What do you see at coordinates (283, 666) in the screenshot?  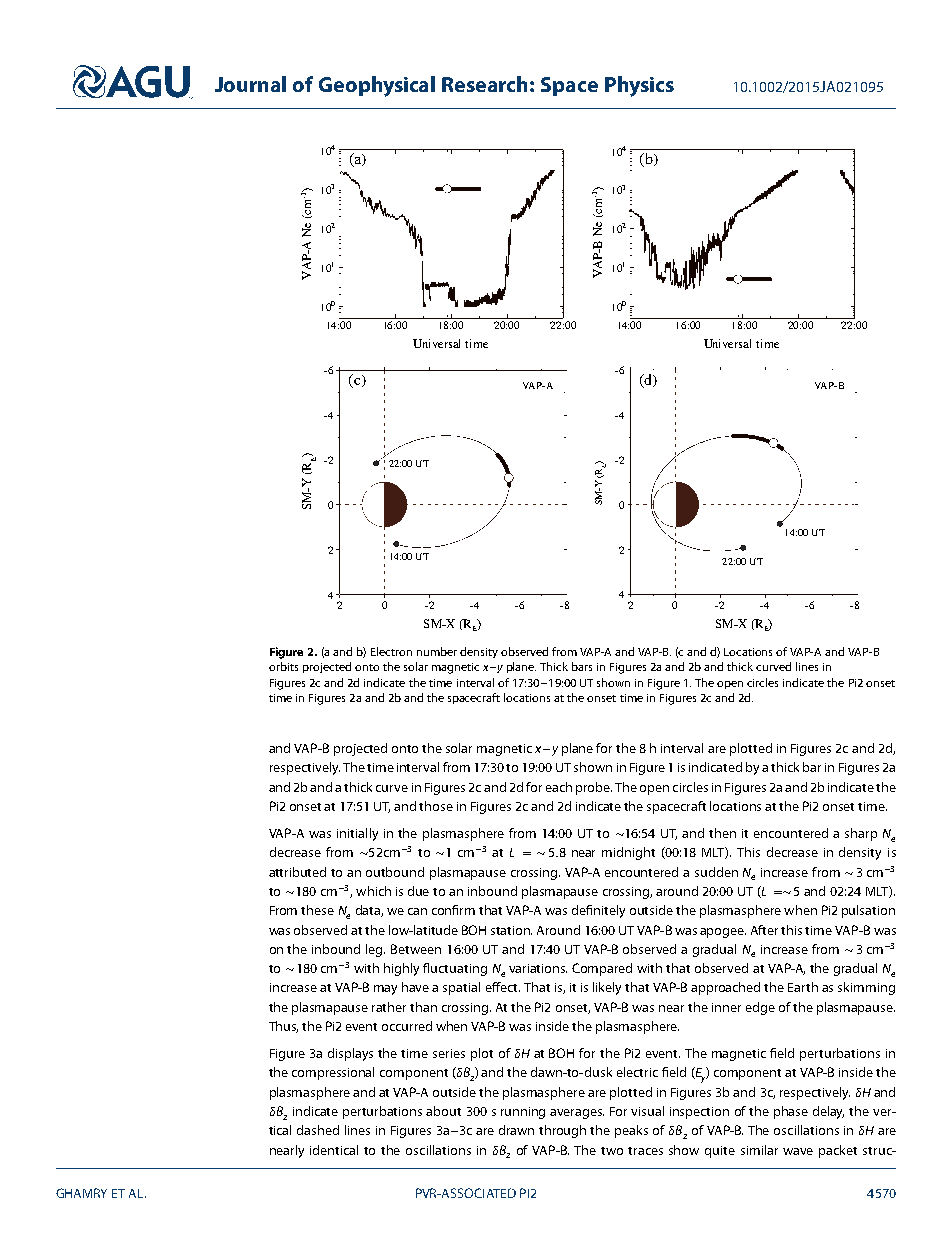 I see `orbits` at bounding box center [283, 666].
